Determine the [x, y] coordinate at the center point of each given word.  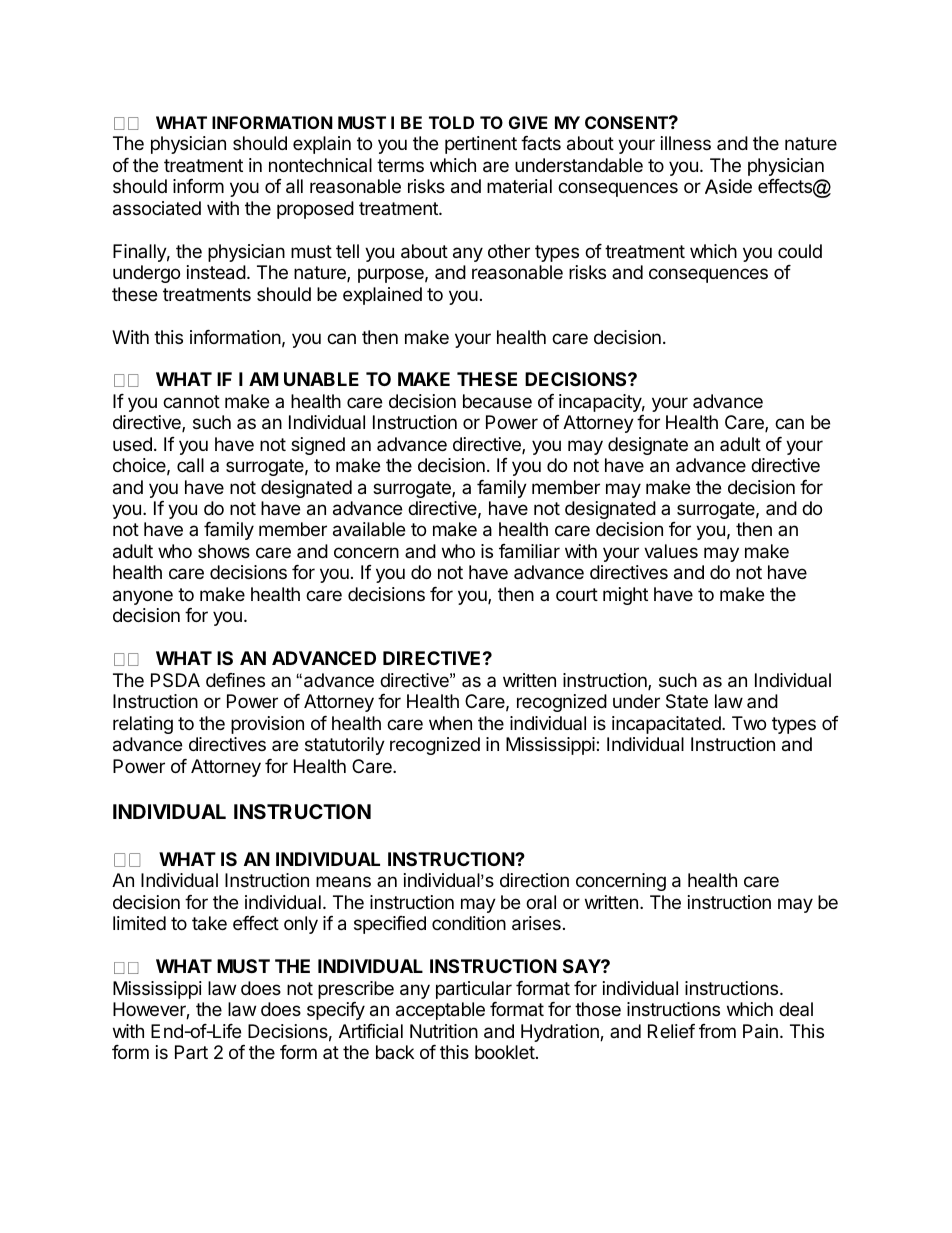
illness [686, 143]
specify [336, 1011]
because [497, 401]
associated [157, 208]
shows [224, 551]
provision [267, 725]
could [800, 251]
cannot [191, 402]
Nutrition [444, 1031]
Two [749, 723]
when [450, 723]
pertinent [481, 145]
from [717, 1031]
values [671, 551]
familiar [529, 551]
